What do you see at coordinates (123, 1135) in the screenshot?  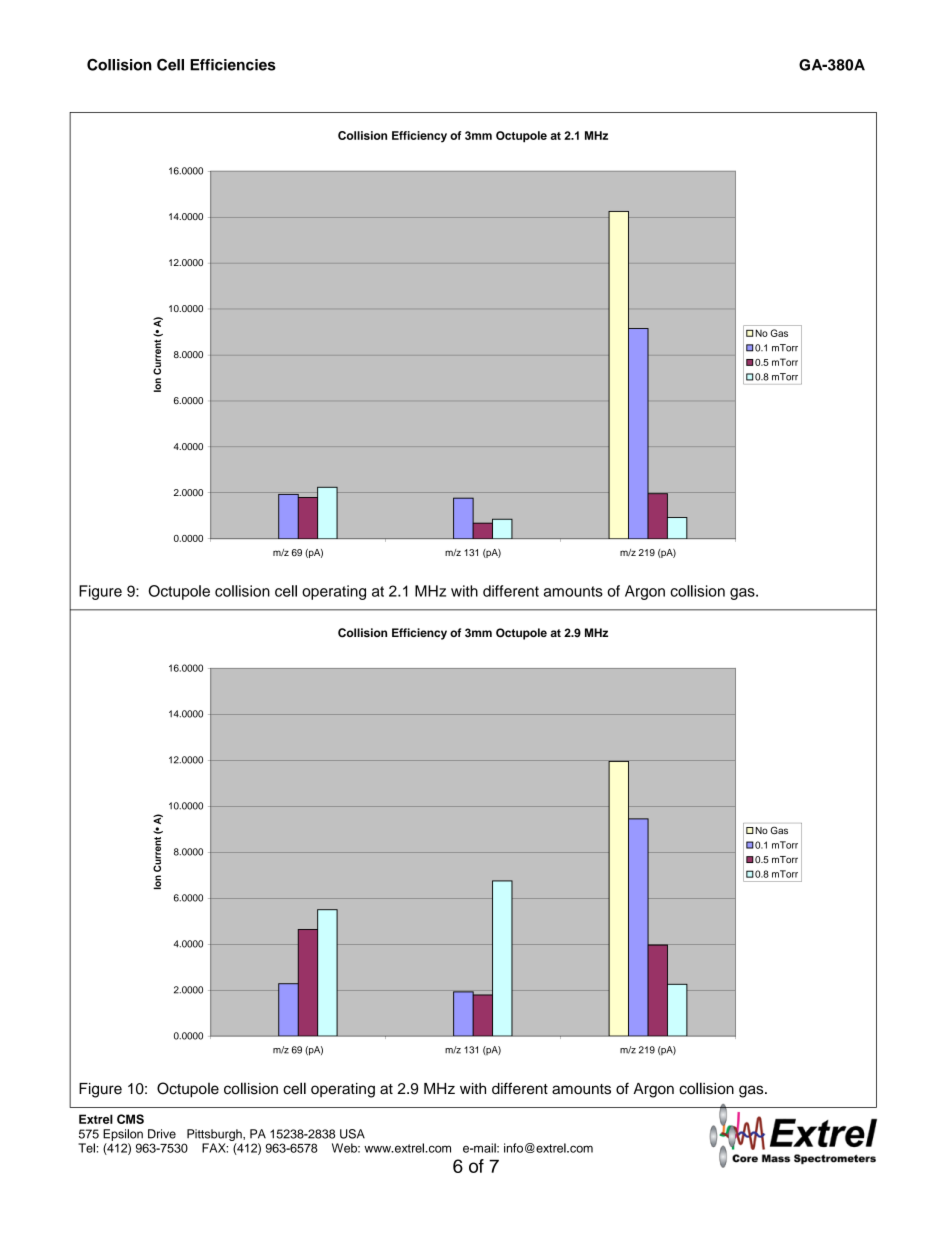 I see `Epsilon` at bounding box center [123, 1135].
